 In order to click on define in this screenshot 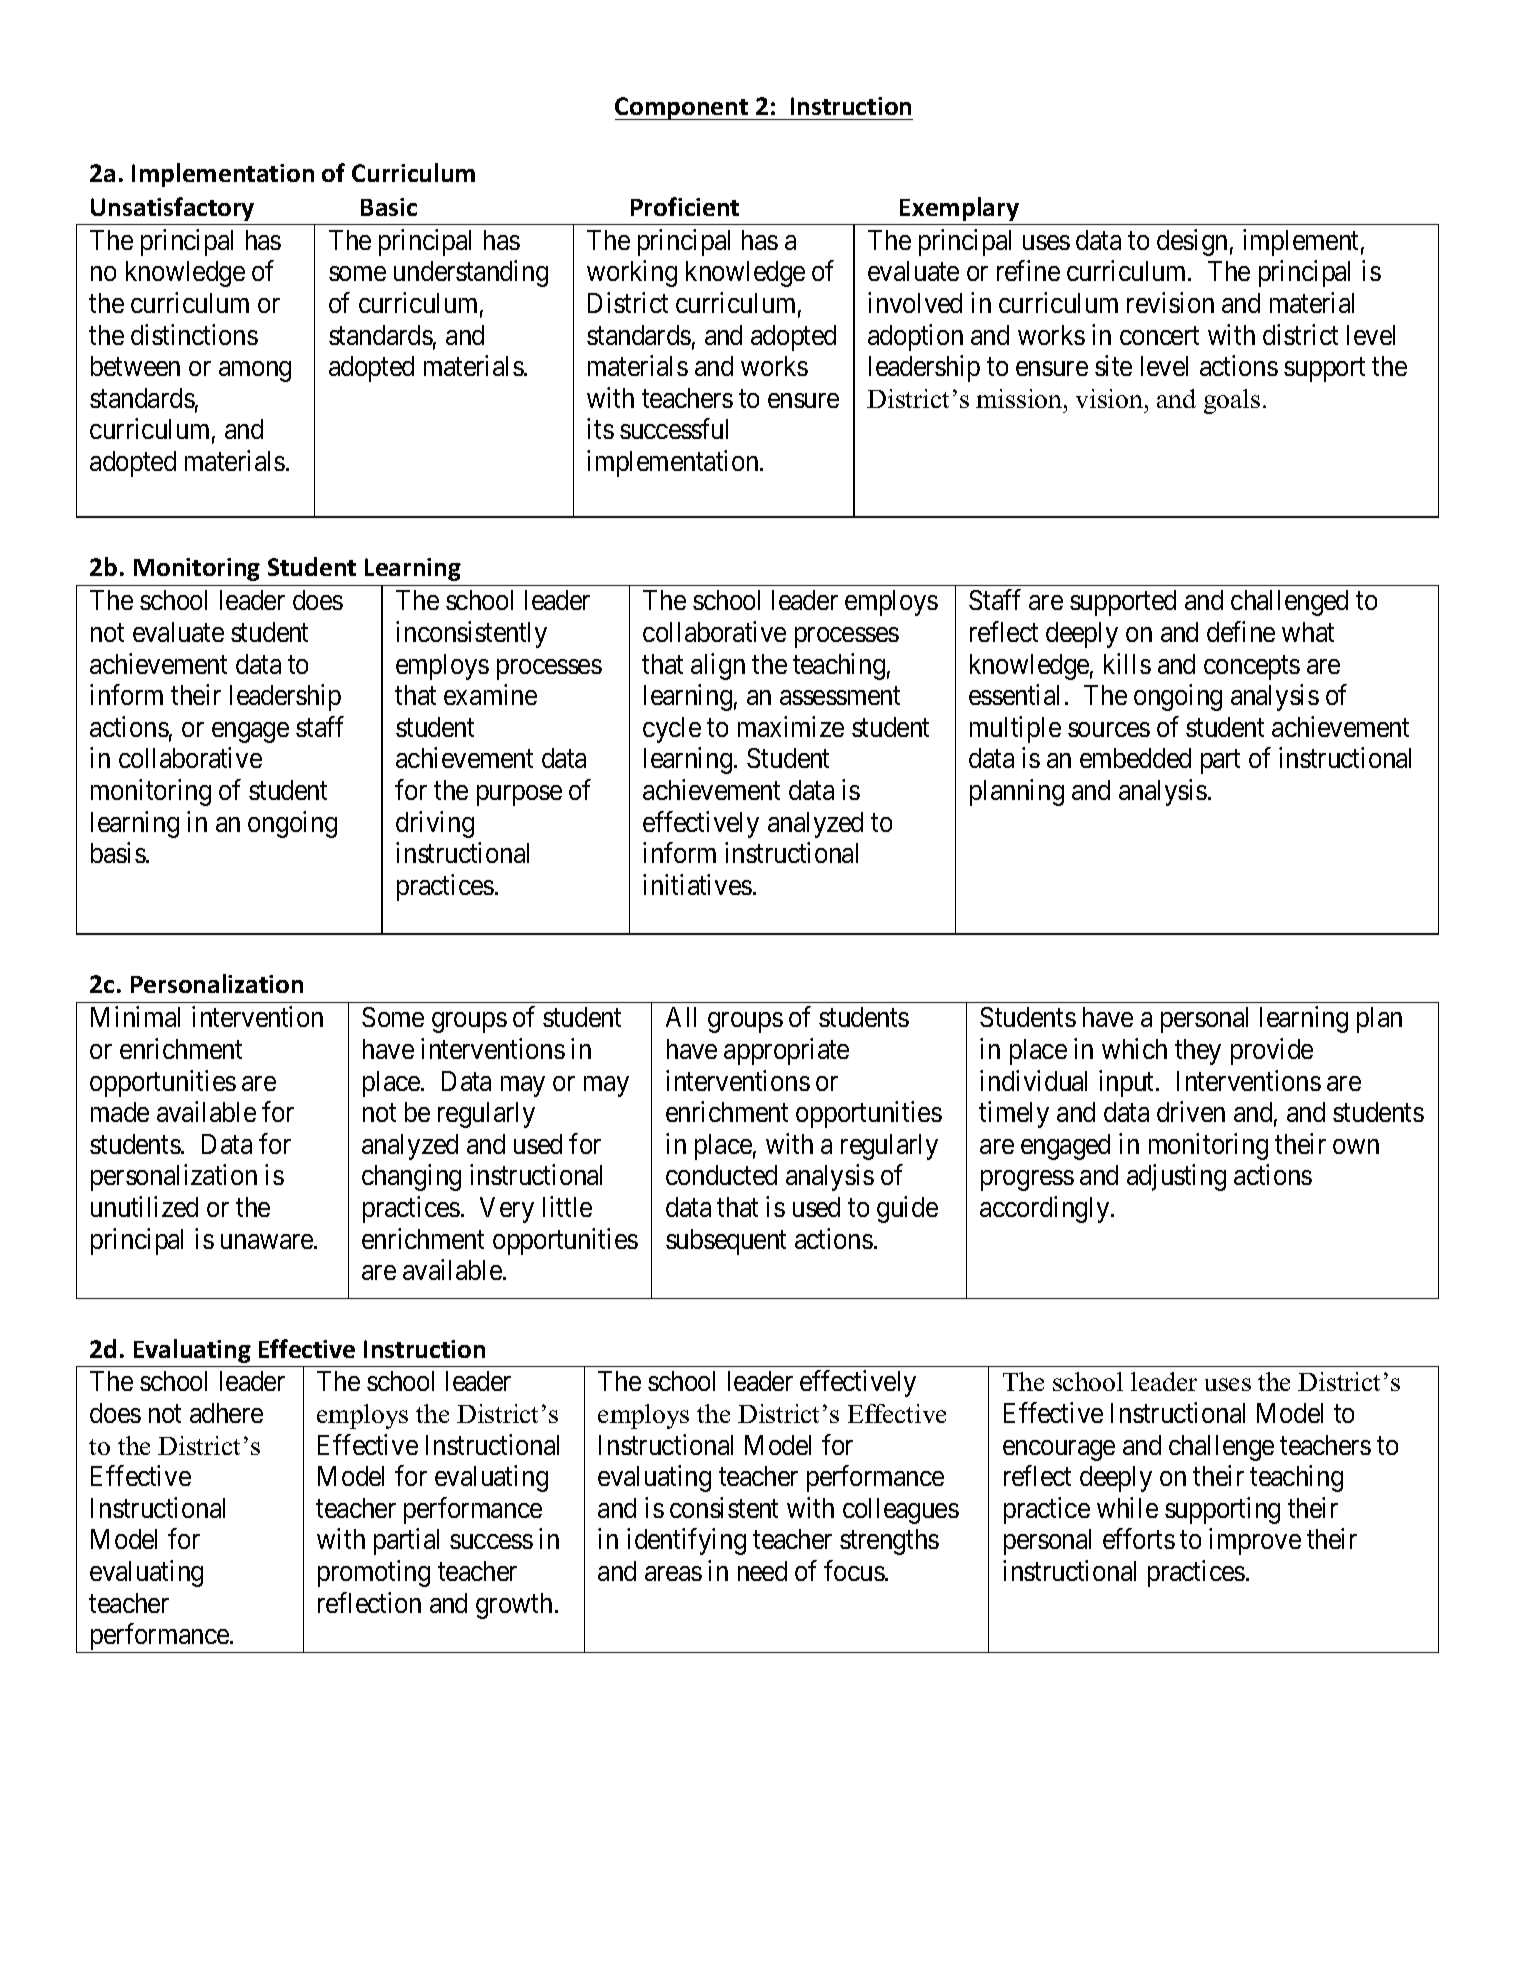, I will do `click(1241, 631)`.
